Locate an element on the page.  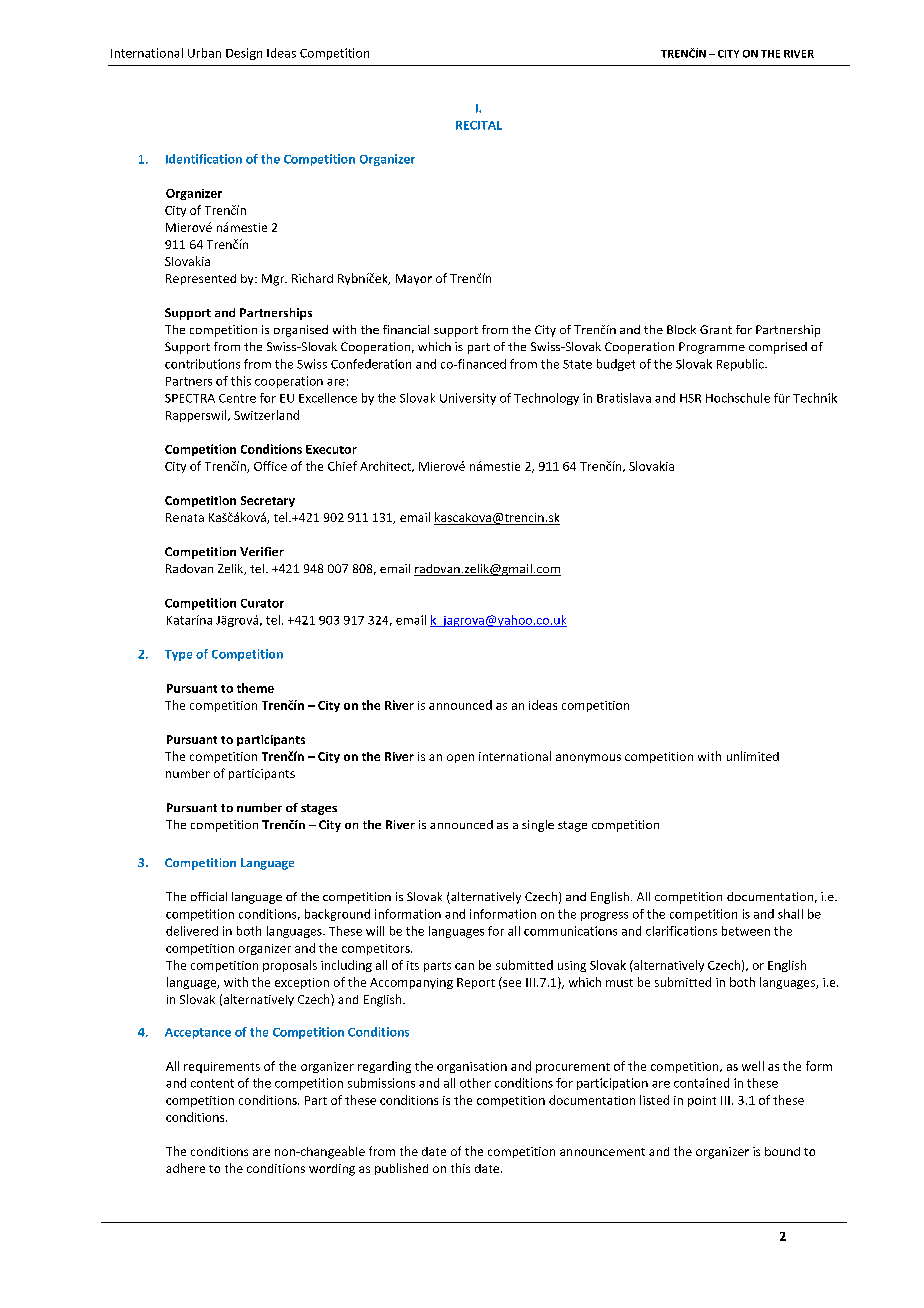
other is located at coordinates (475, 1083).
